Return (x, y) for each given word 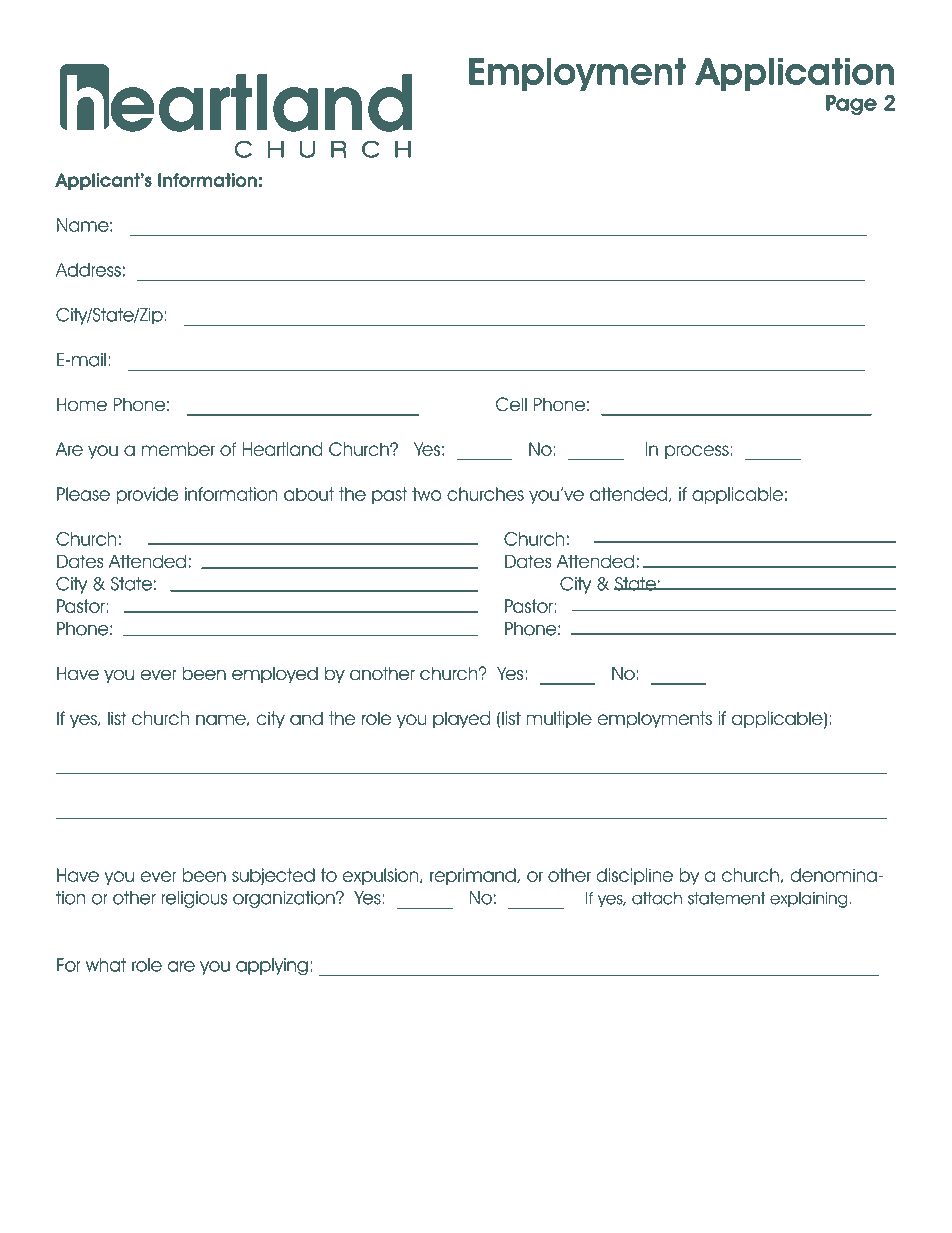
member (178, 449)
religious (194, 899)
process (697, 452)
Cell (511, 404)
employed (275, 675)
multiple (559, 719)
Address (88, 270)
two (427, 494)
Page (851, 105)
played (461, 719)
